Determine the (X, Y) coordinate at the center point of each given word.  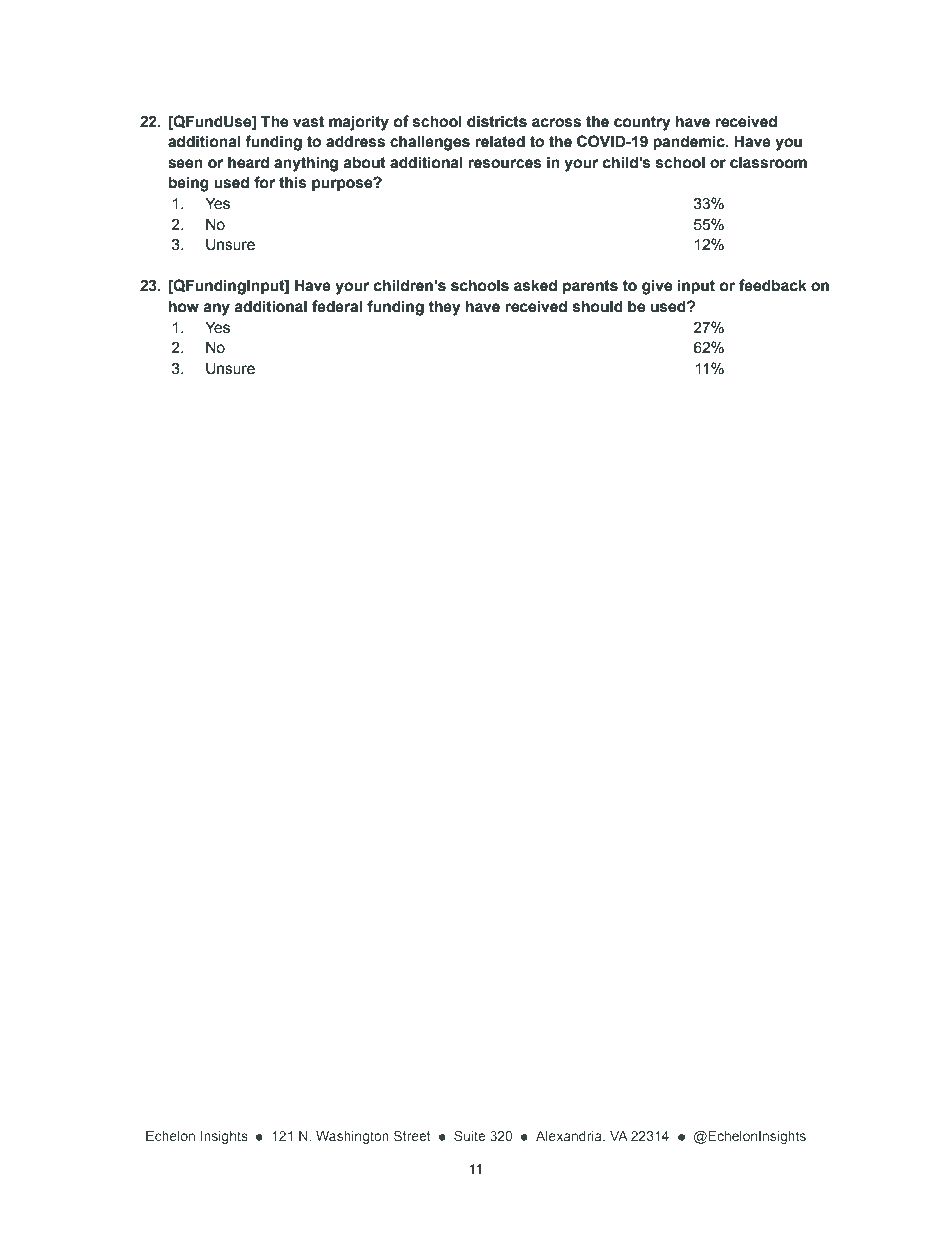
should (598, 306)
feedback (773, 285)
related (500, 141)
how (184, 306)
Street (412, 1135)
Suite (469, 1135)
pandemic (690, 142)
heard (248, 162)
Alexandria (570, 1137)
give (657, 287)
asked (535, 285)
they (444, 308)
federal (337, 306)
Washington (352, 1137)
